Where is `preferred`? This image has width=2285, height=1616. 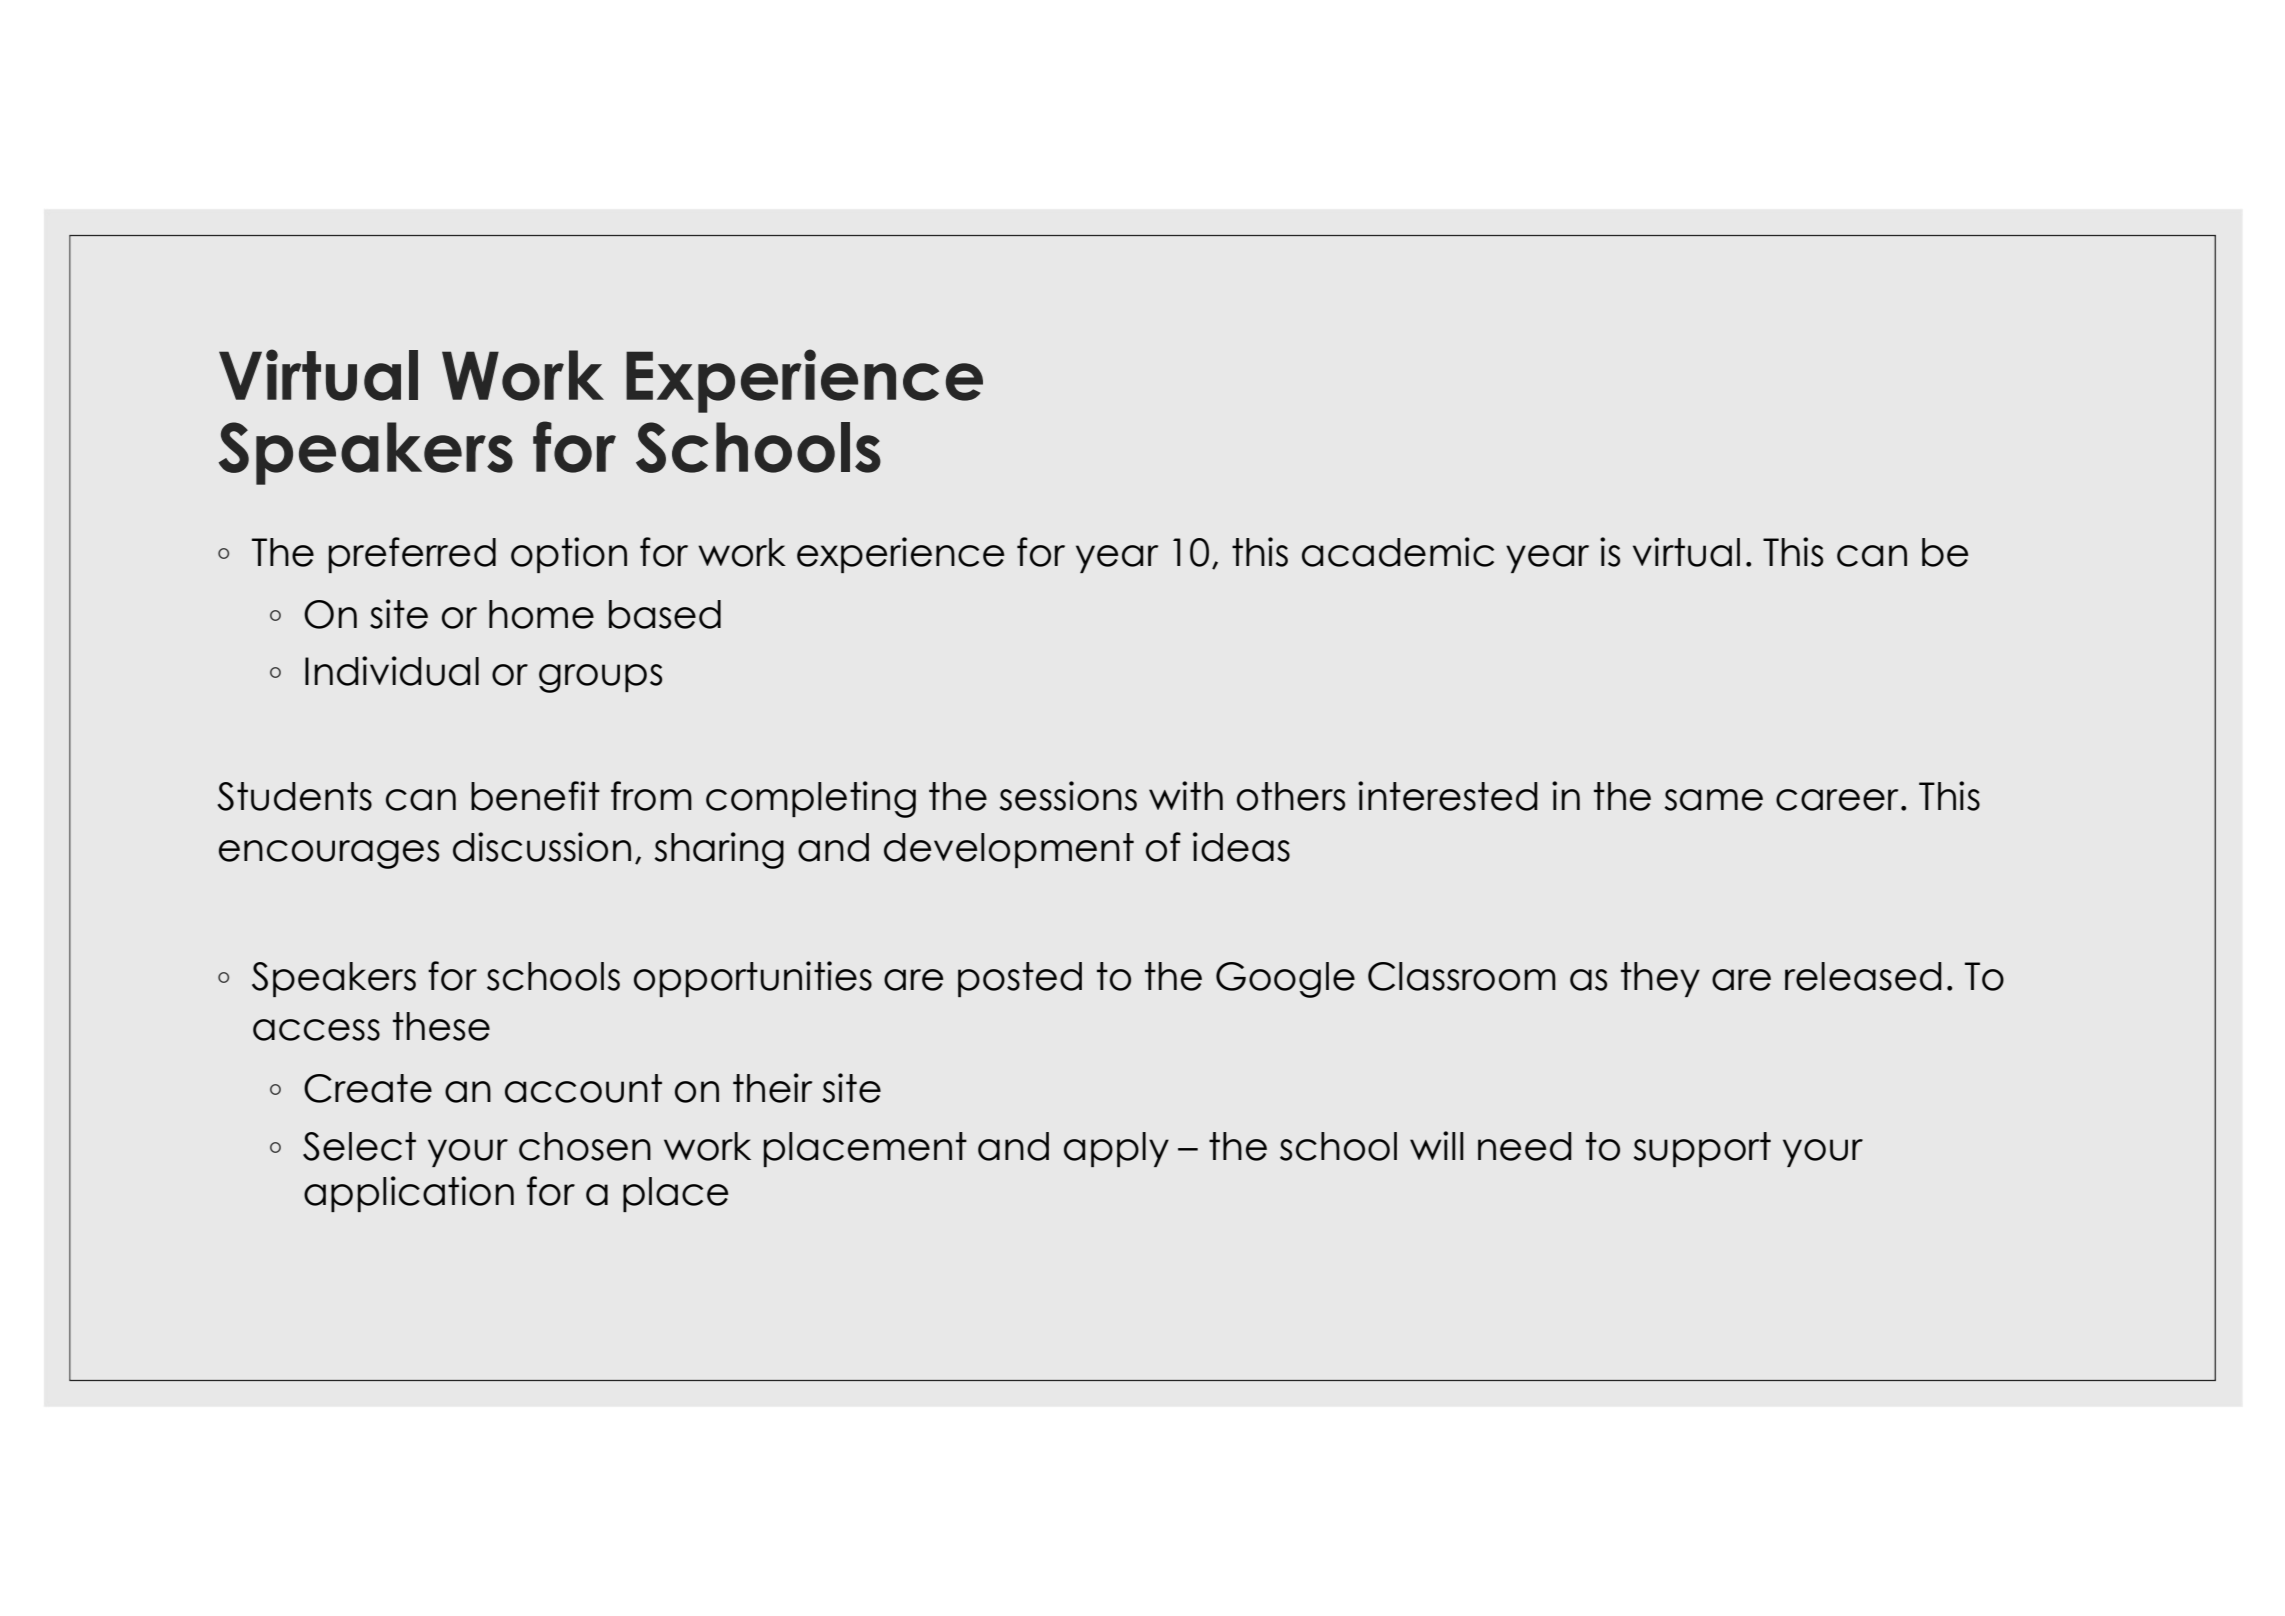 preferred is located at coordinates (412, 555).
